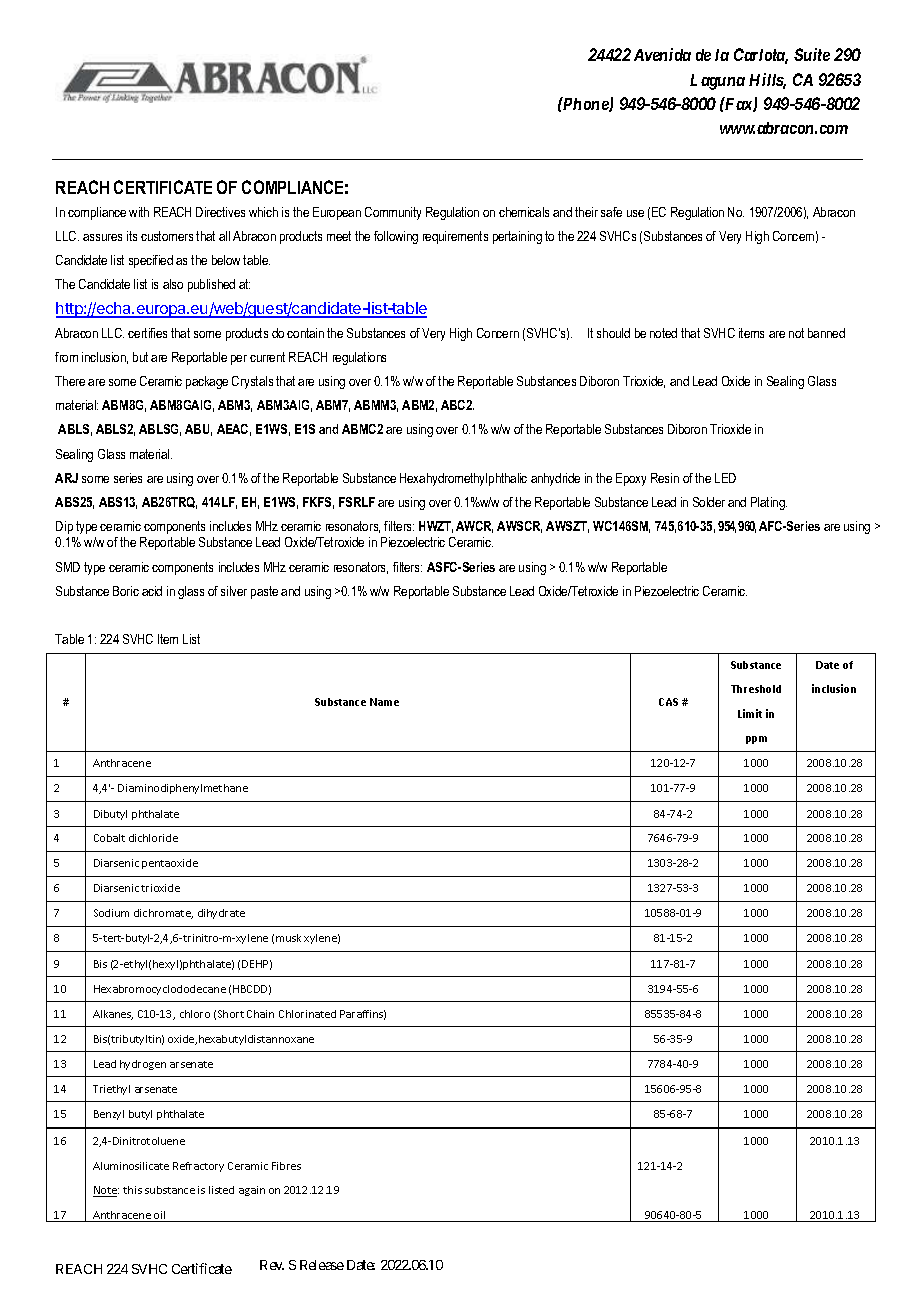  I want to click on LED, so click(725, 478).
